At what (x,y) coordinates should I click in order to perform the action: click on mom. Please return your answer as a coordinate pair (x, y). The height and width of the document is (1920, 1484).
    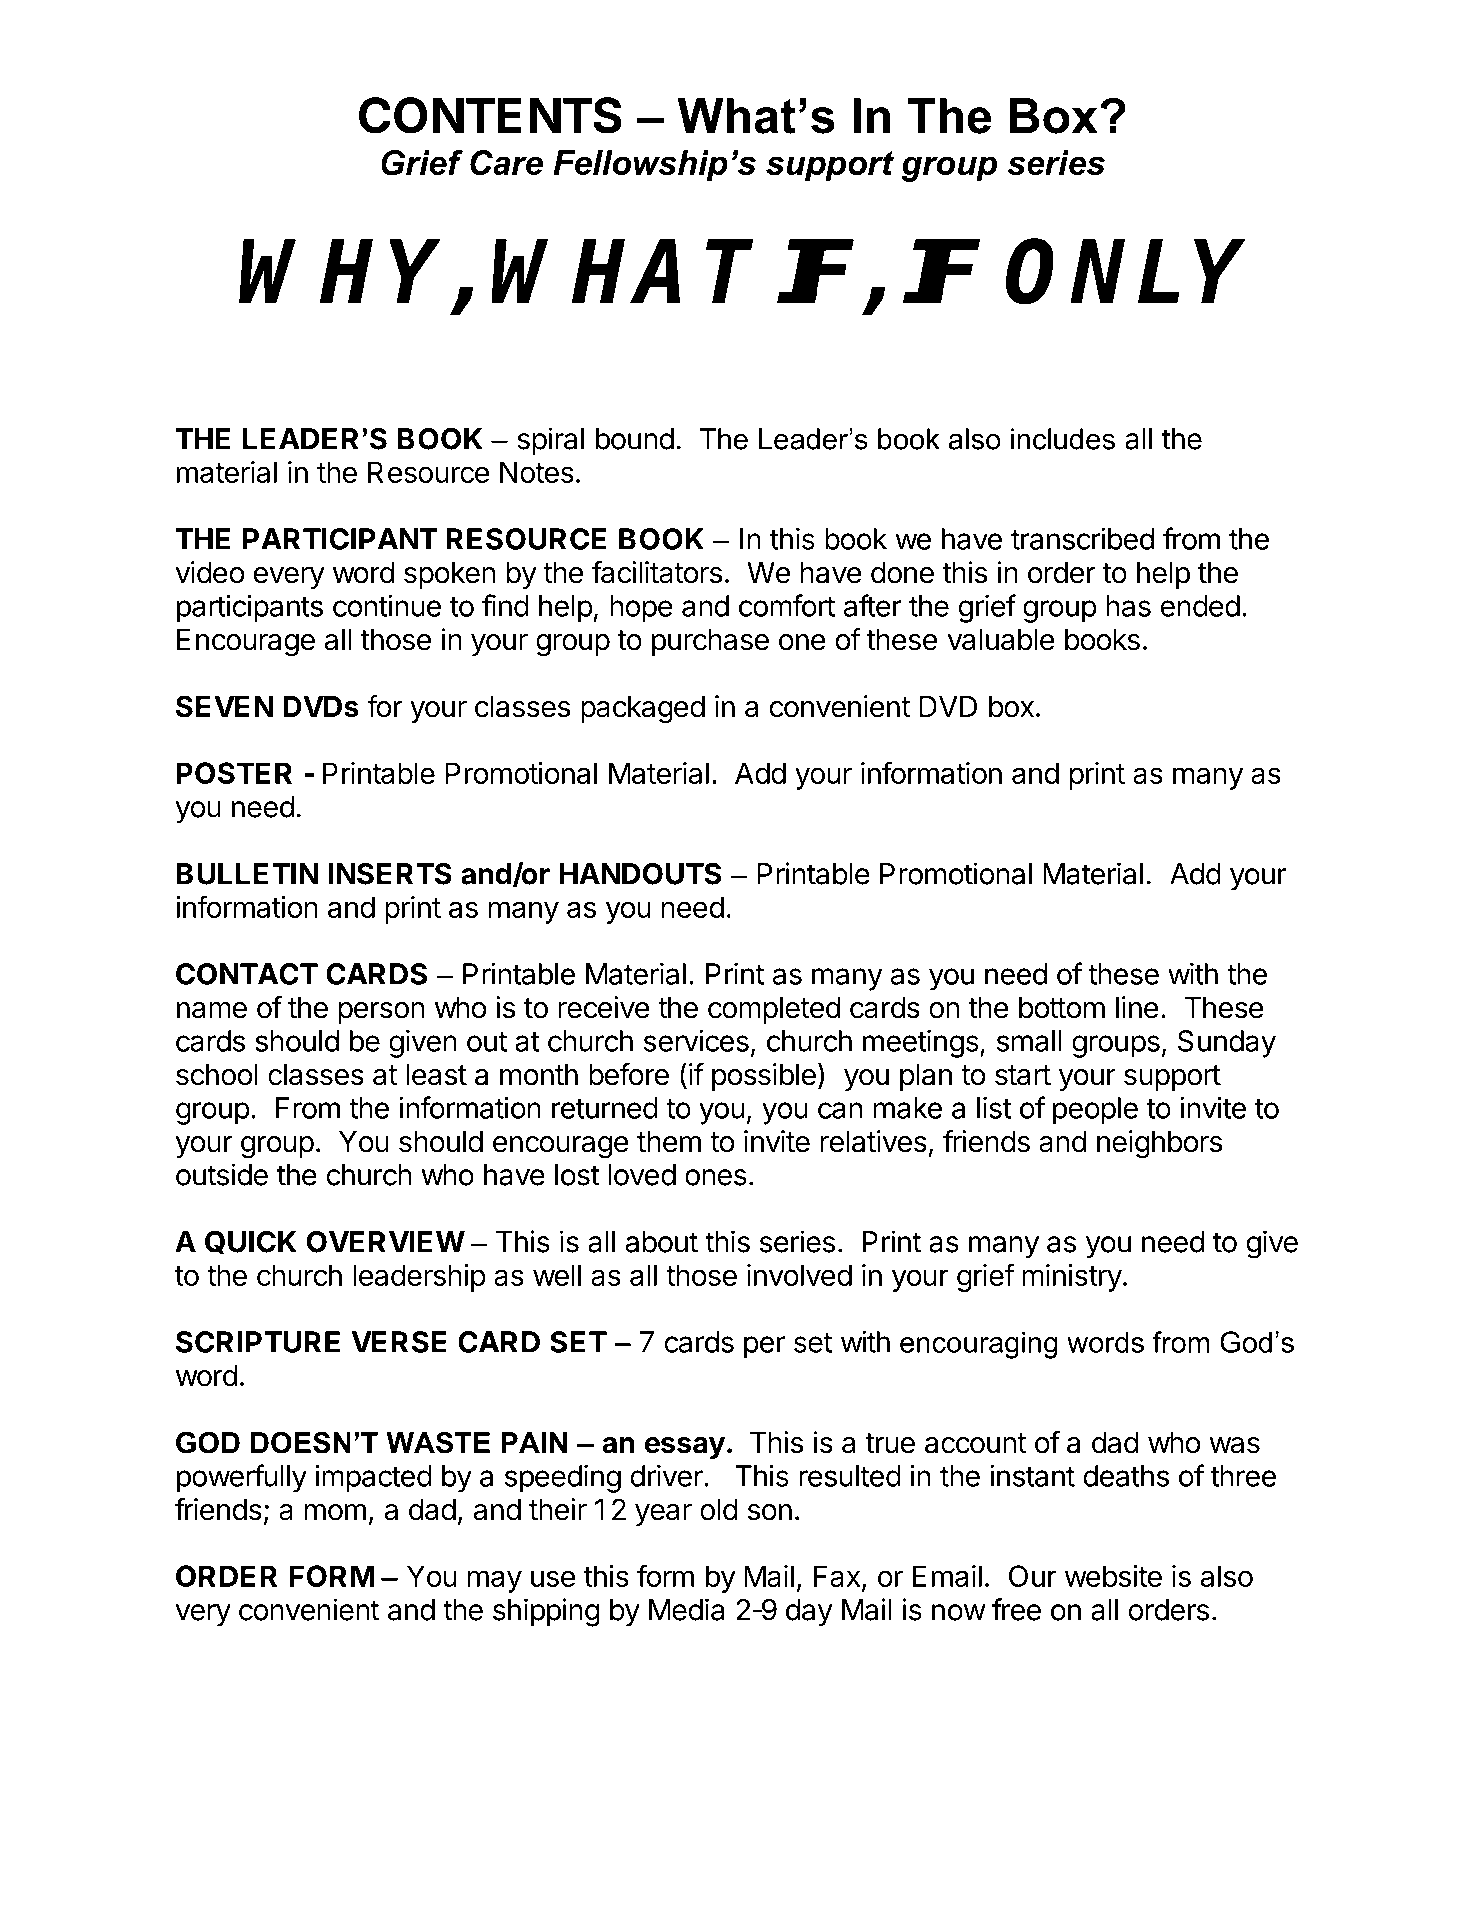
    Looking at the image, I should click on (335, 1512).
